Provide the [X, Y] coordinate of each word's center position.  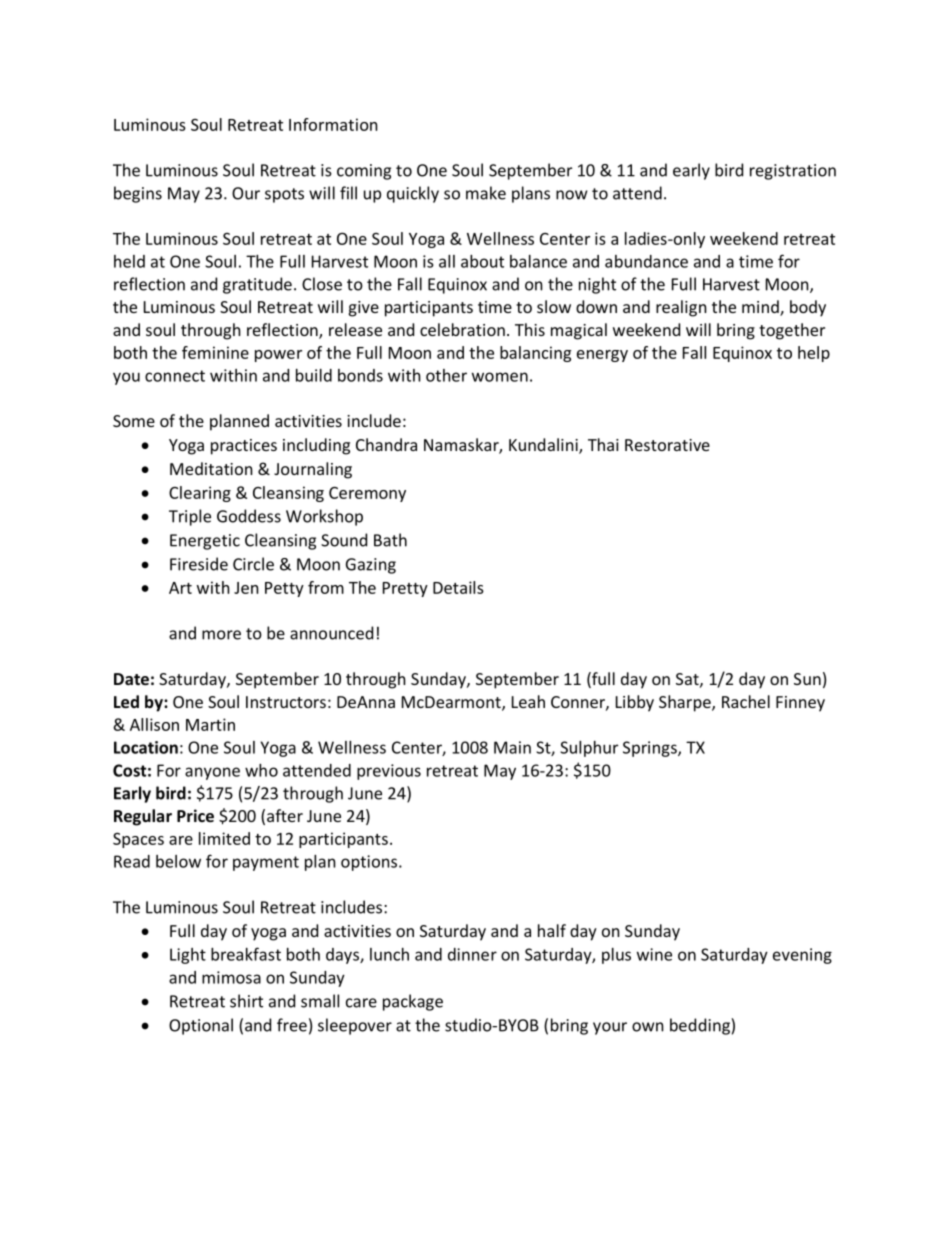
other [446, 375]
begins [138, 194]
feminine [215, 352]
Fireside [199, 564]
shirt [246, 1001]
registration [793, 172]
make [486, 193]
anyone [212, 773]
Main [512, 747]
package [413, 1002]
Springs [651, 749]
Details [458, 587]
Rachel [746, 701]
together [792, 331]
